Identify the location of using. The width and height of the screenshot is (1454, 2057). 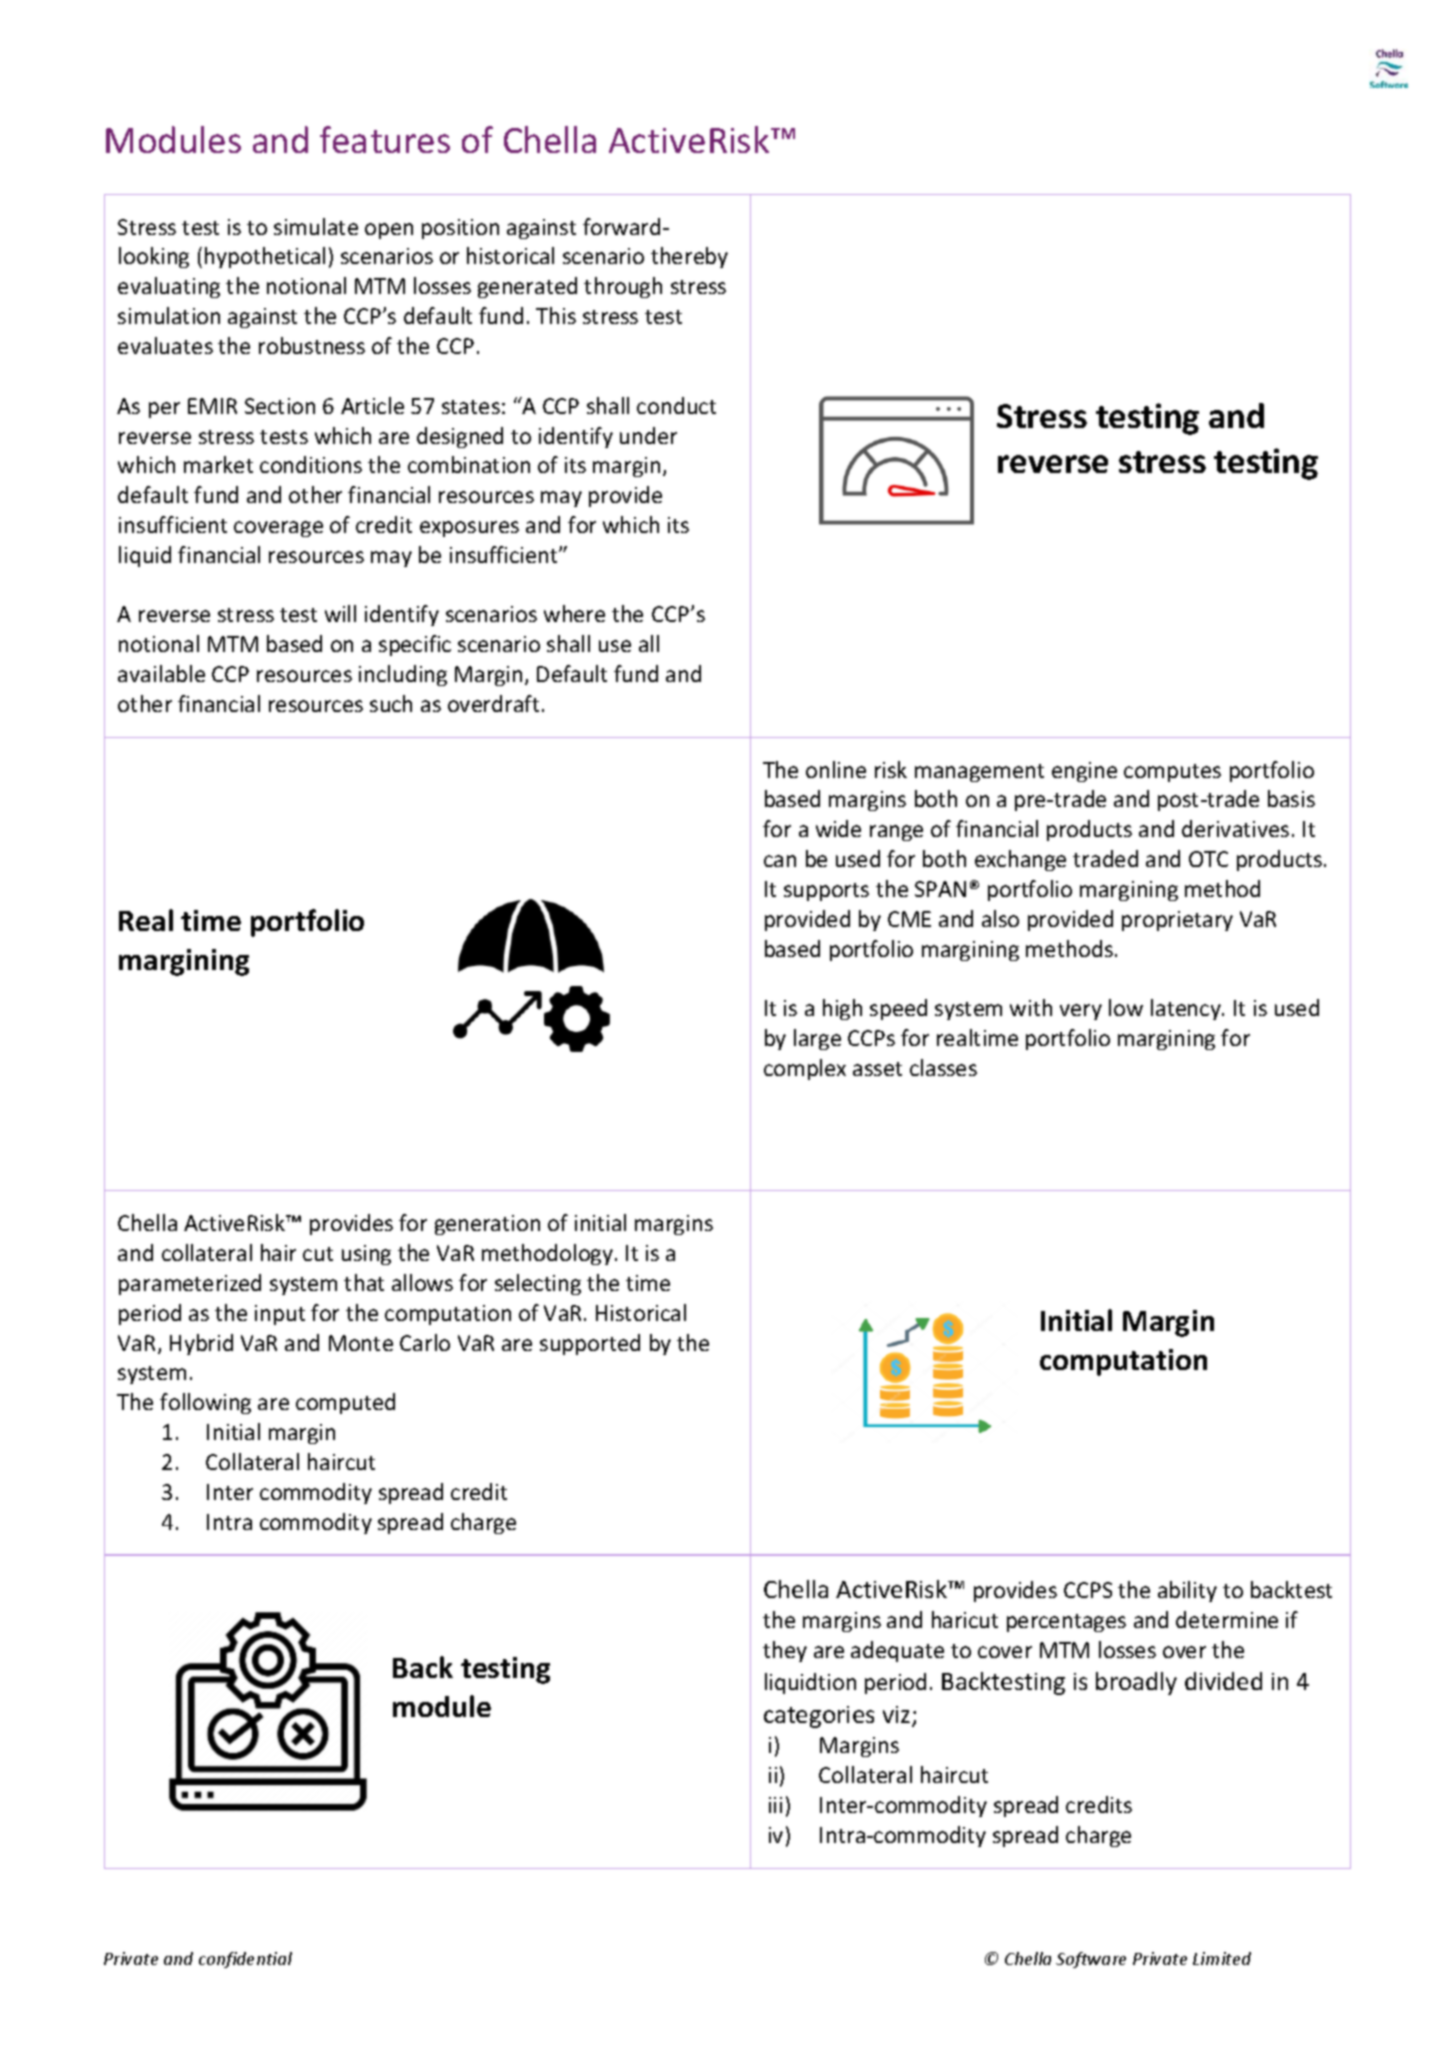
(366, 1255).
